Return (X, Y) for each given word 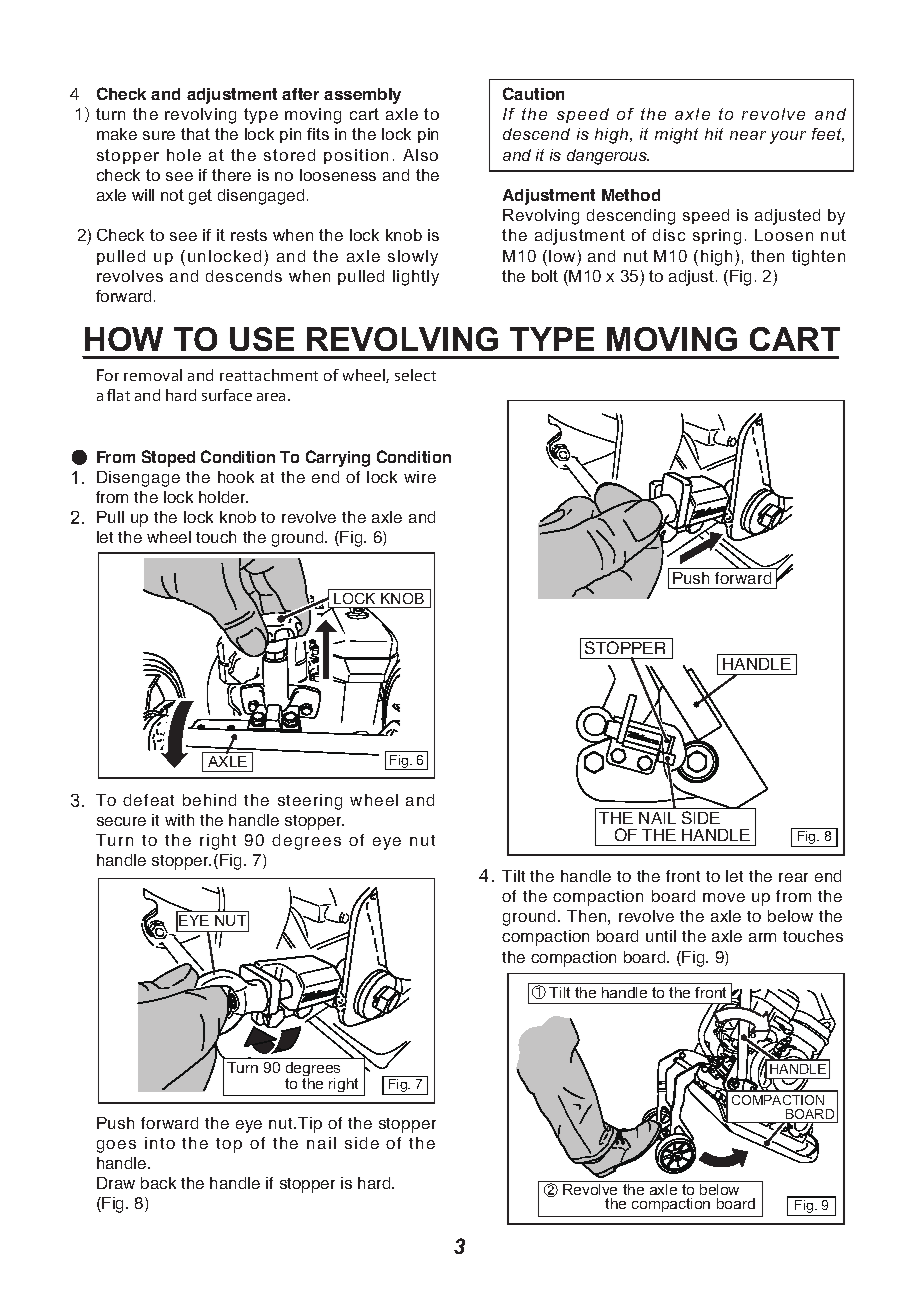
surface (227, 395)
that (195, 134)
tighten (818, 258)
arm (762, 937)
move (724, 897)
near (748, 135)
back (158, 1183)
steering (310, 802)
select (415, 375)
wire (420, 477)
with (179, 820)
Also (420, 155)
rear (793, 877)
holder (223, 497)
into (160, 1143)
